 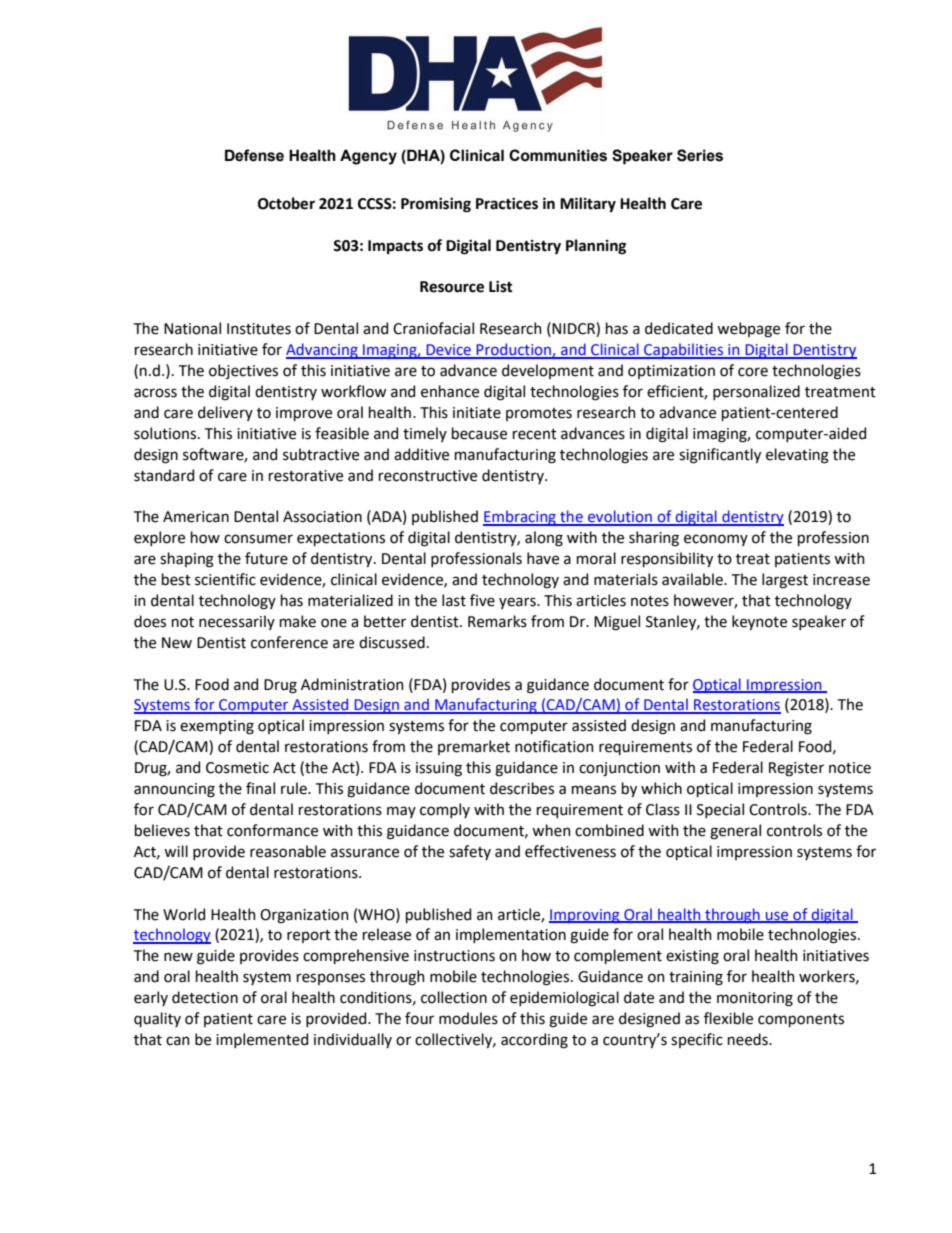 I want to click on five, so click(x=482, y=600).
